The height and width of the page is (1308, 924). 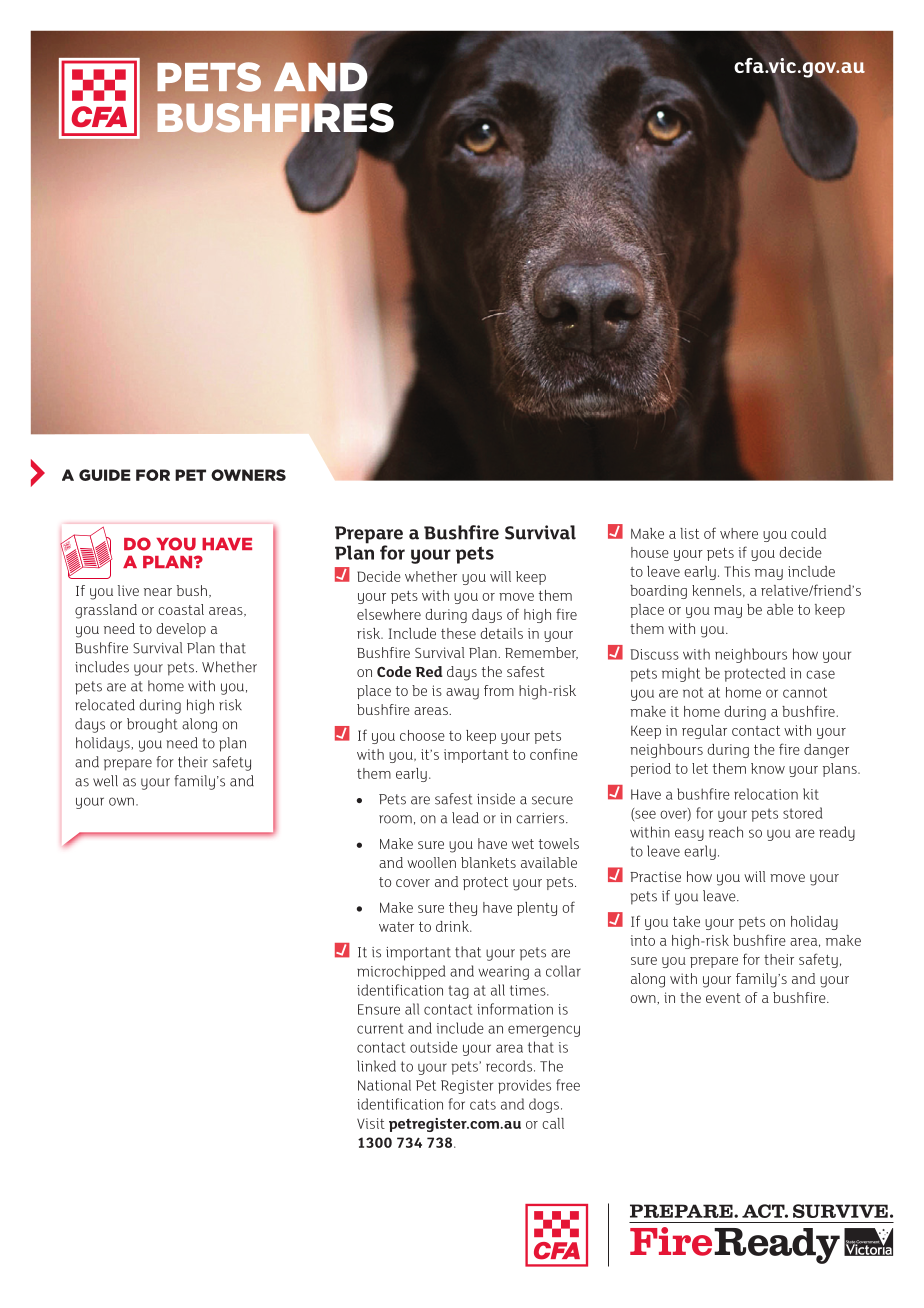 What do you see at coordinates (371, 1123) in the page?
I see `Visit` at bounding box center [371, 1123].
